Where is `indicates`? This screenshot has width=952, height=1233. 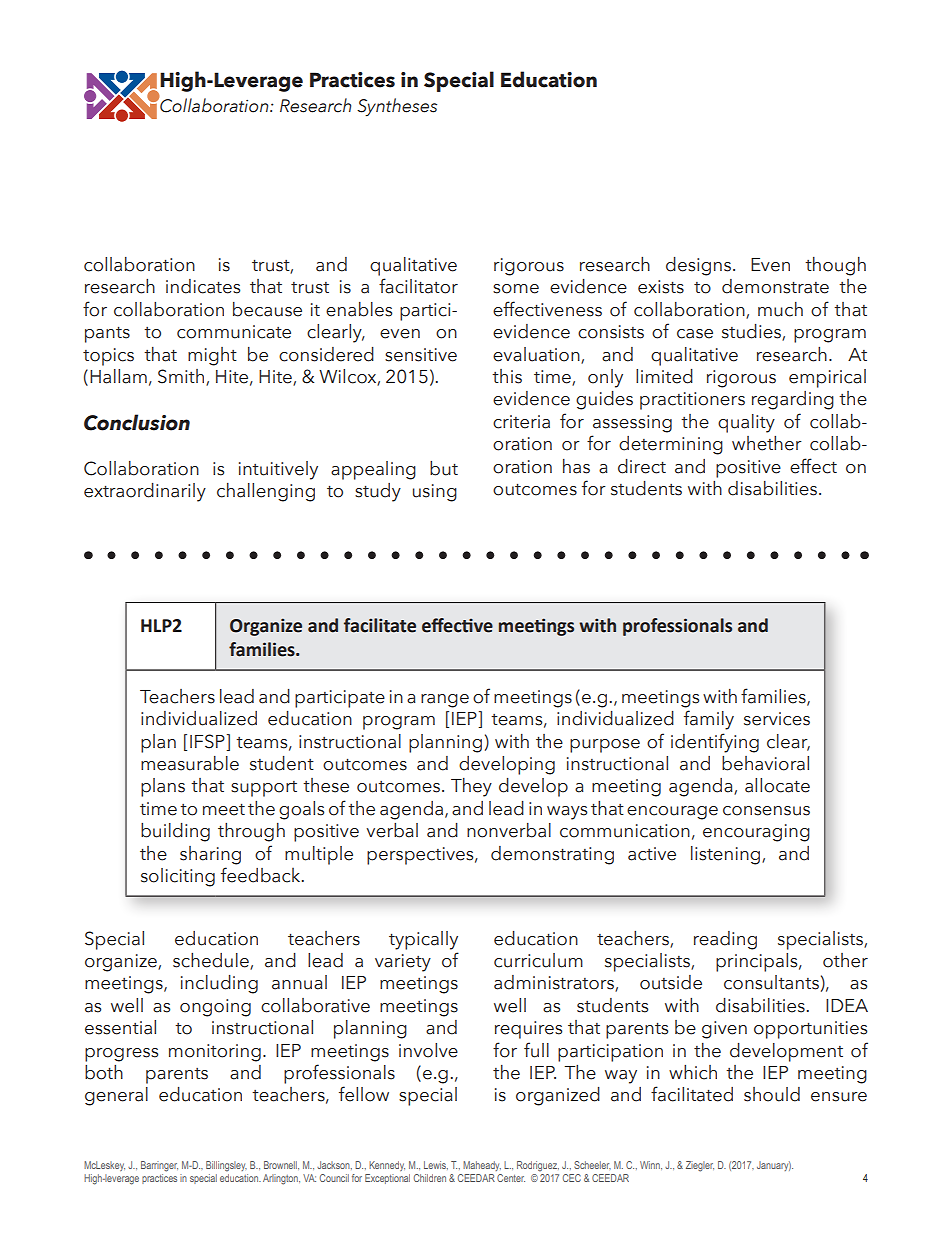 indicates is located at coordinates (203, 286).
